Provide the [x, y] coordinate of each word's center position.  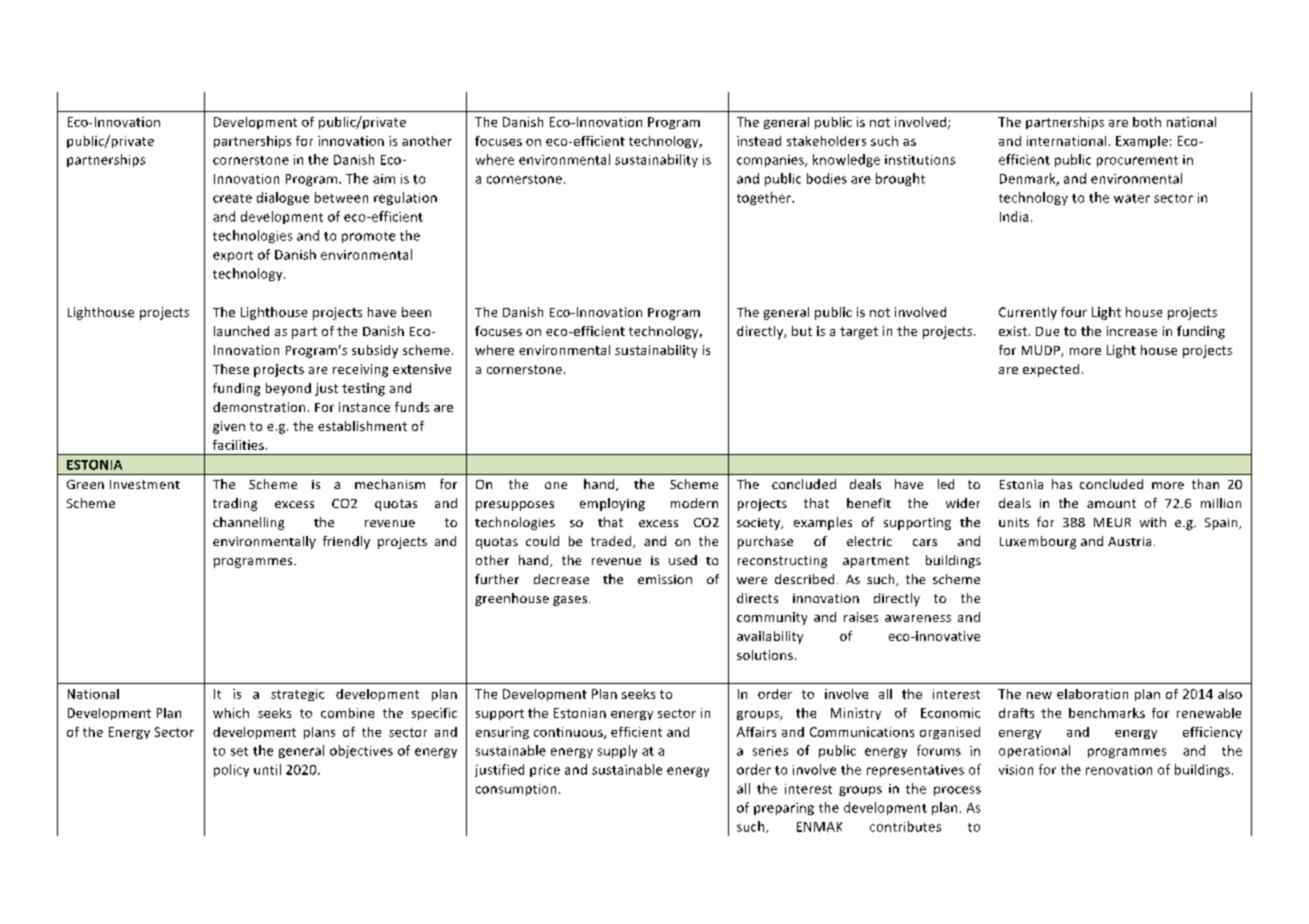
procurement [1137, 161]
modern [694, 503]
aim [384, 179]
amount [1111, 503]
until [267, 769]
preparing [784, 809]
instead [759, 141]
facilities [238, 445]
